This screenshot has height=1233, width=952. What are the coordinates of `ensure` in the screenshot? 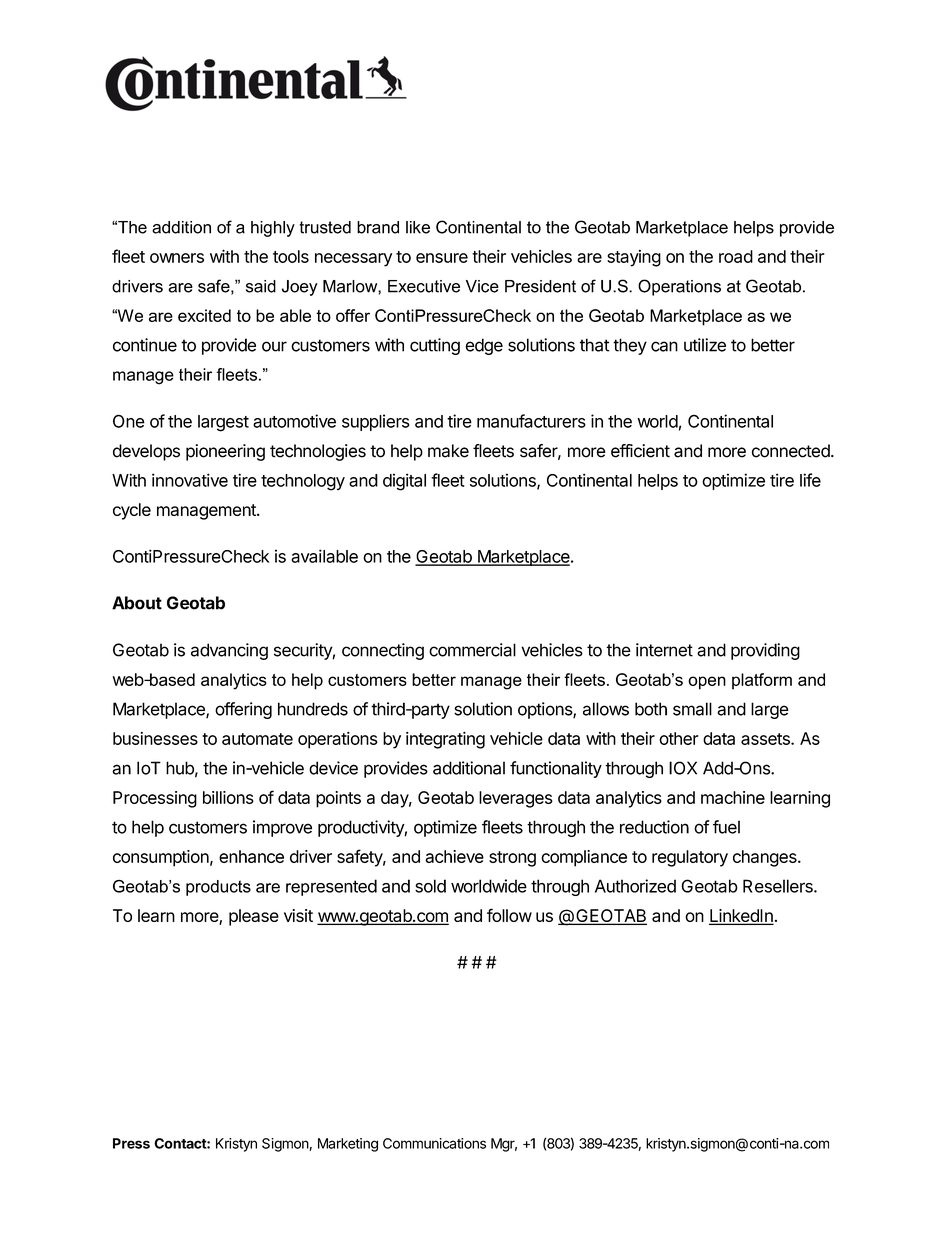 It's located at (442, 258).
